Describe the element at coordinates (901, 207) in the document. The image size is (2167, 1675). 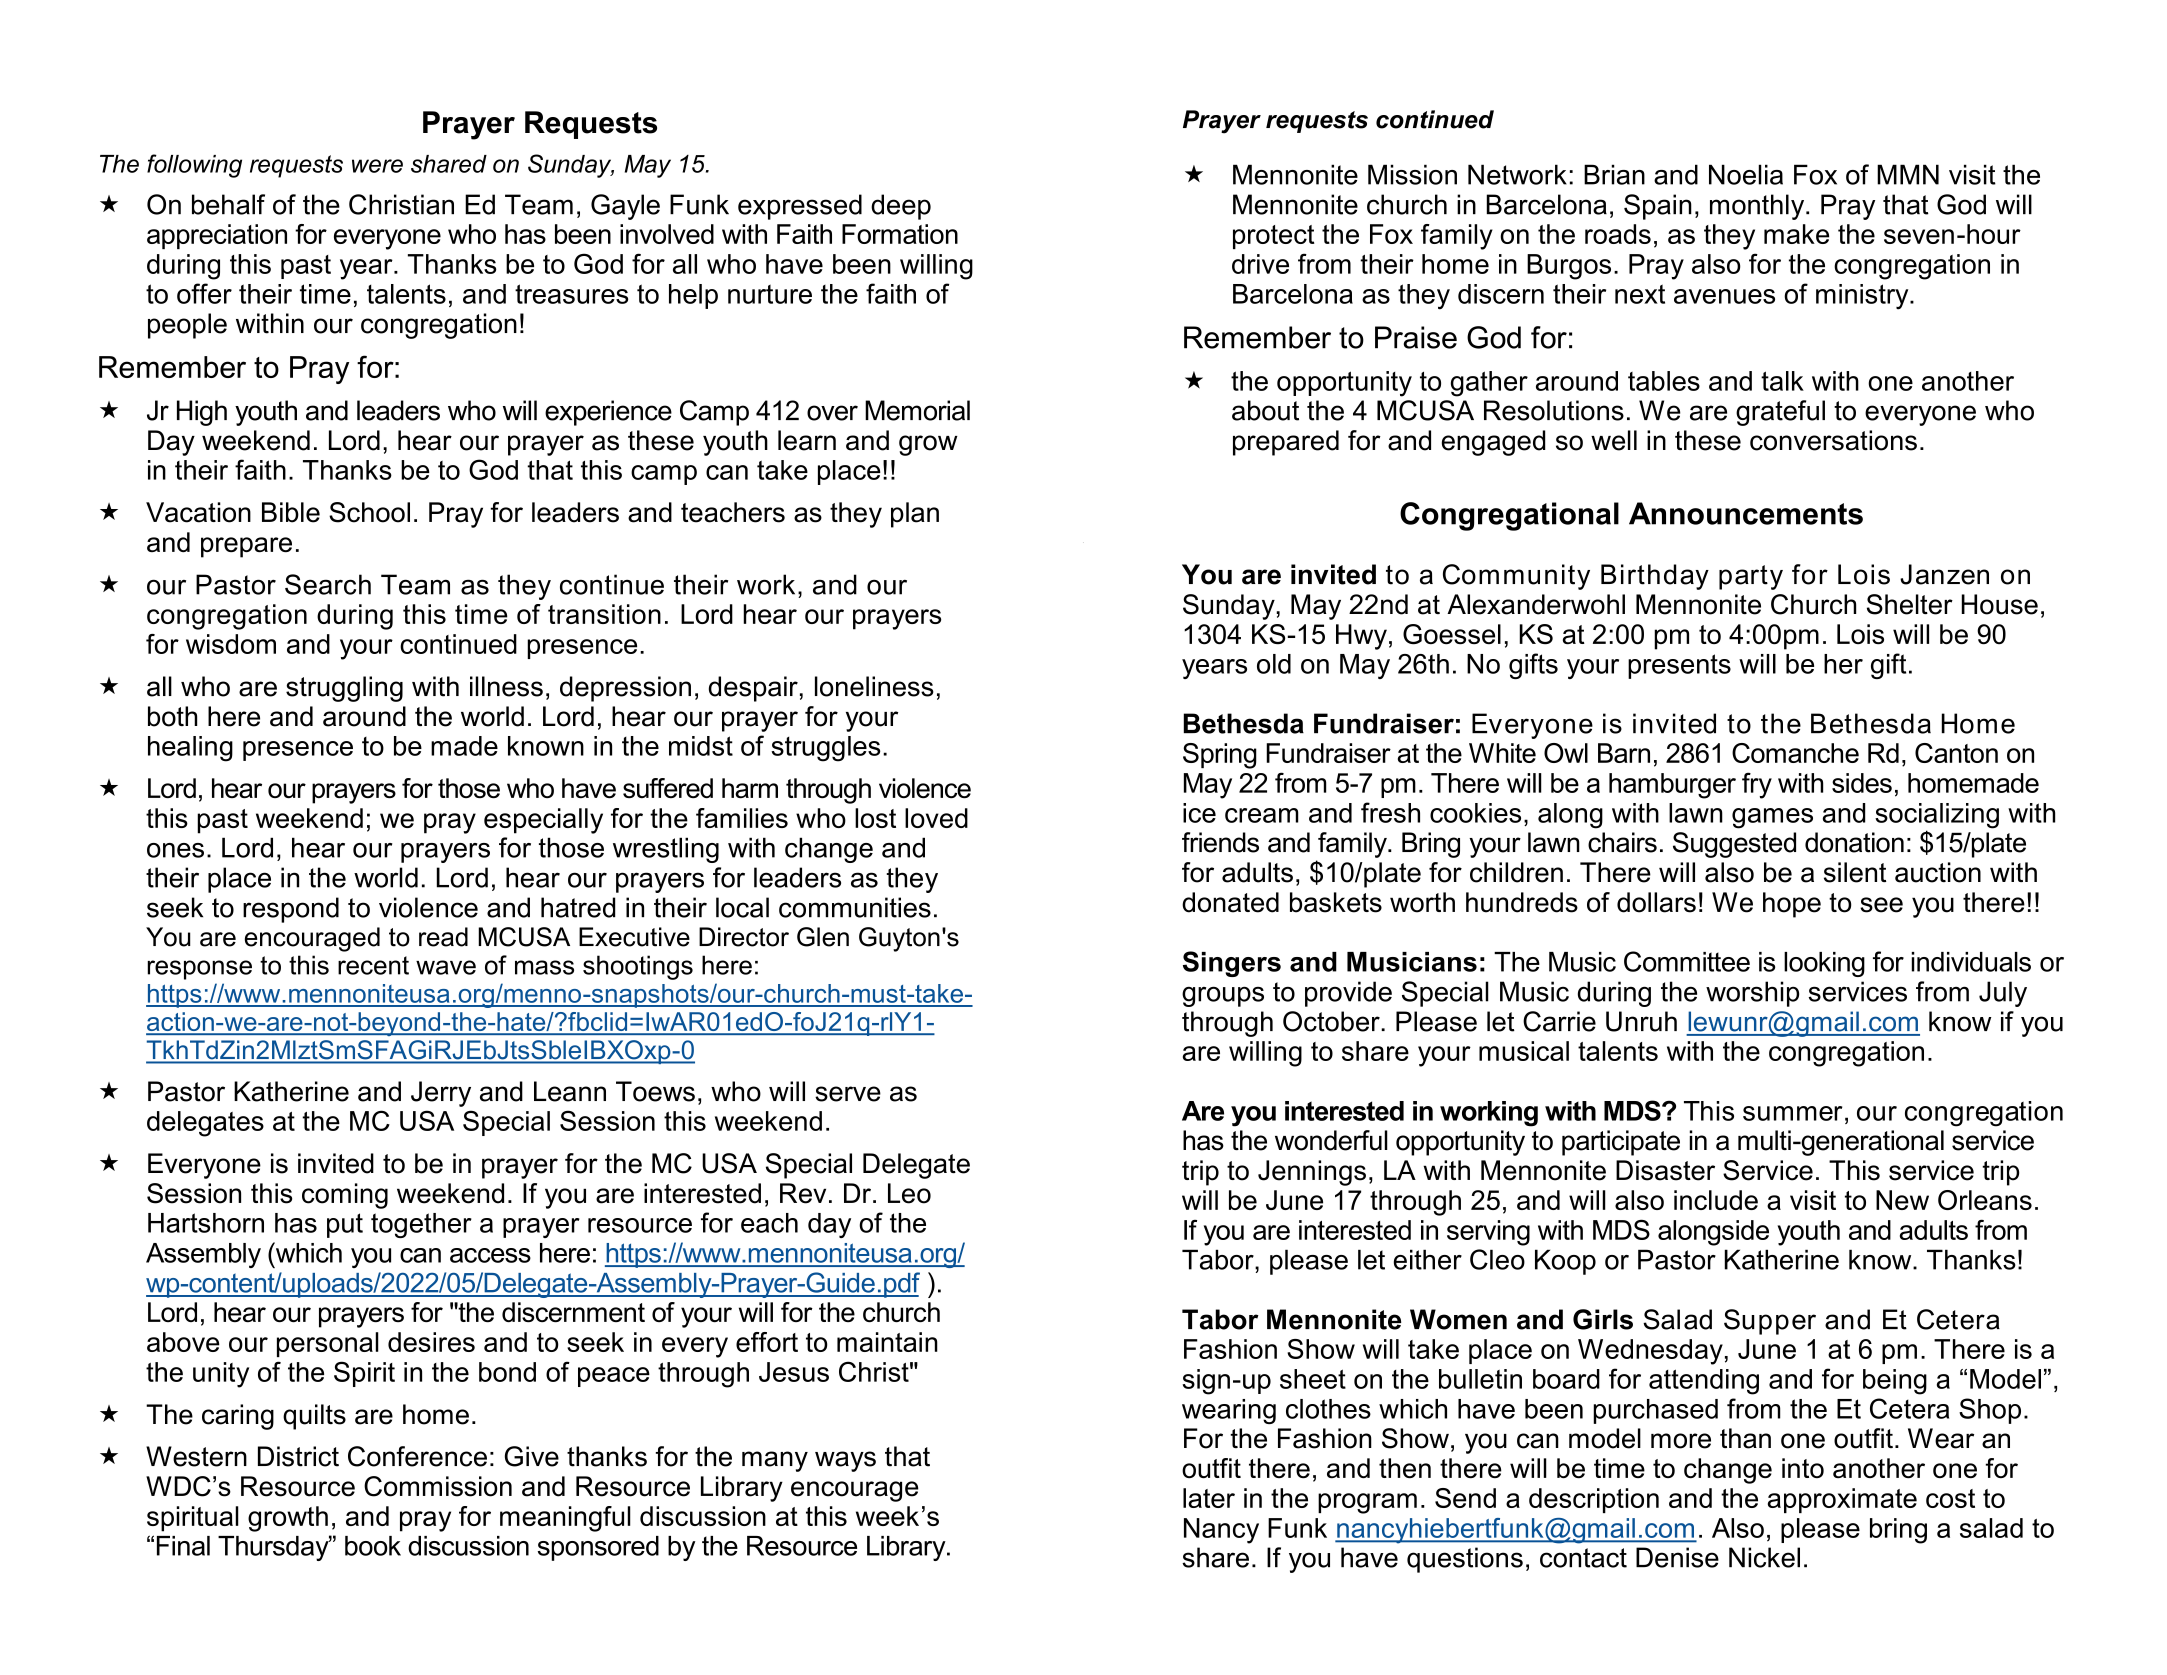
I see `deep` at that location.
